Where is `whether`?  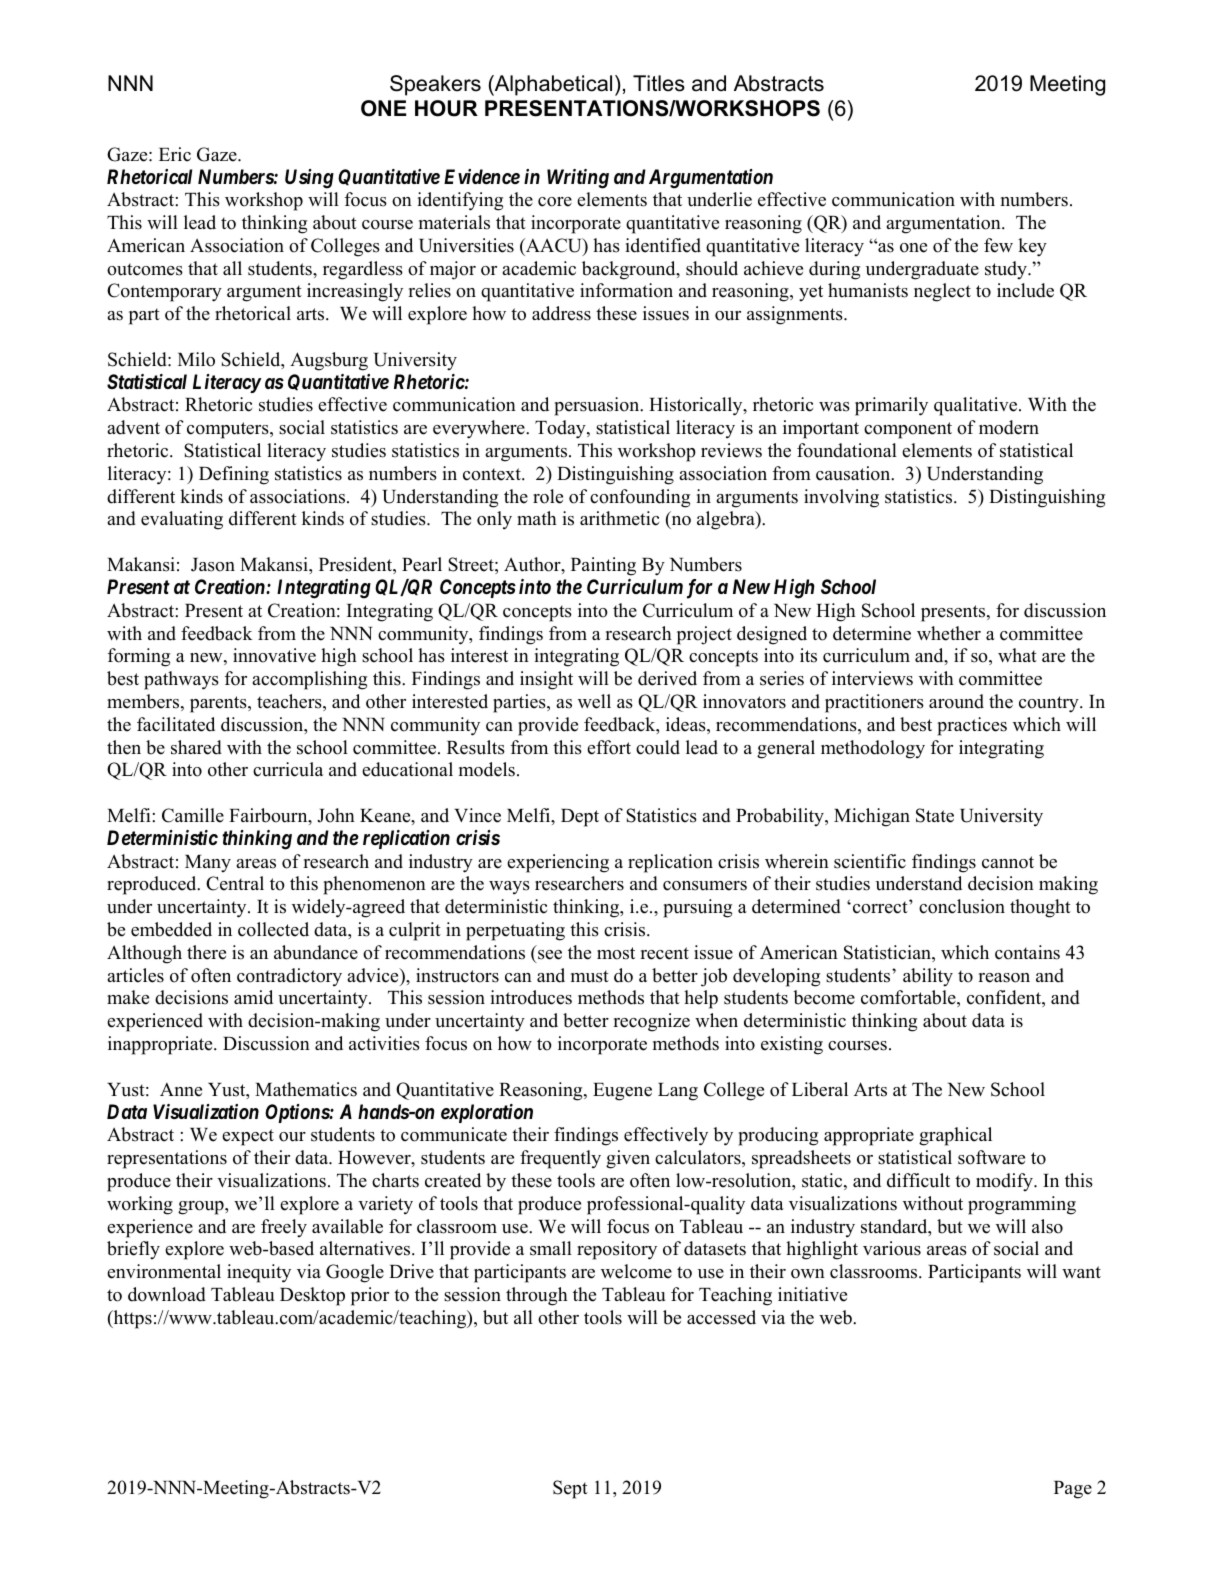 whether is located at coordinates (949, 633).
